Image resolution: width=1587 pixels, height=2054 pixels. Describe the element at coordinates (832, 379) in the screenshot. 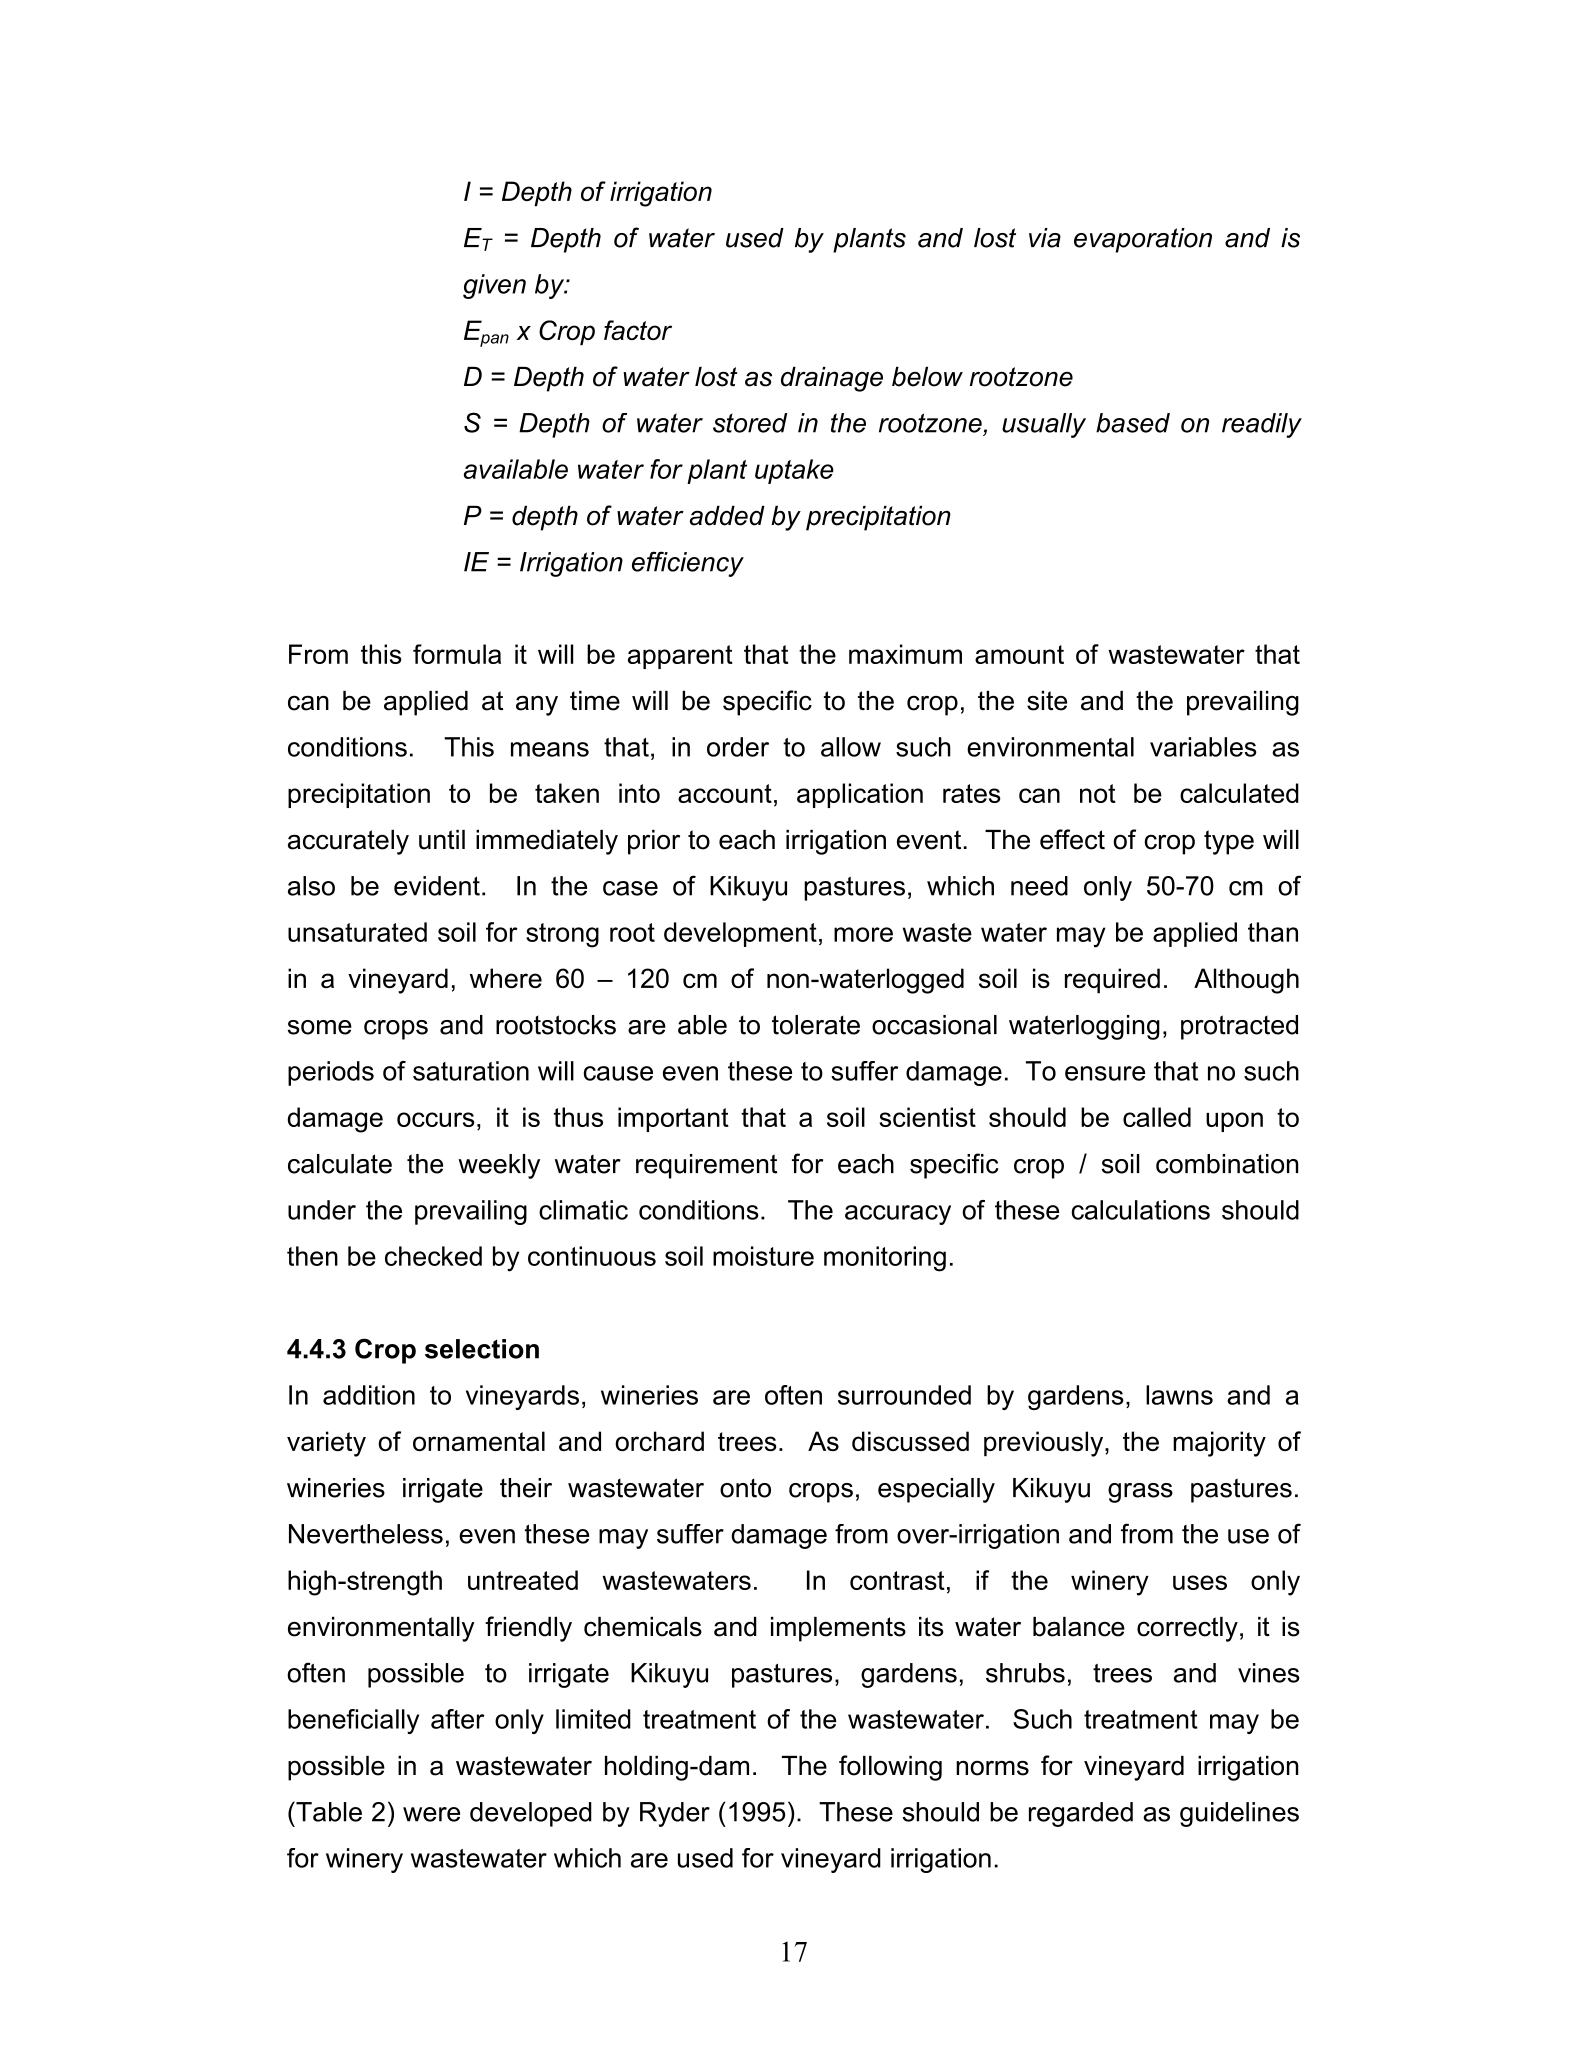

I see `drainage` at that location.
